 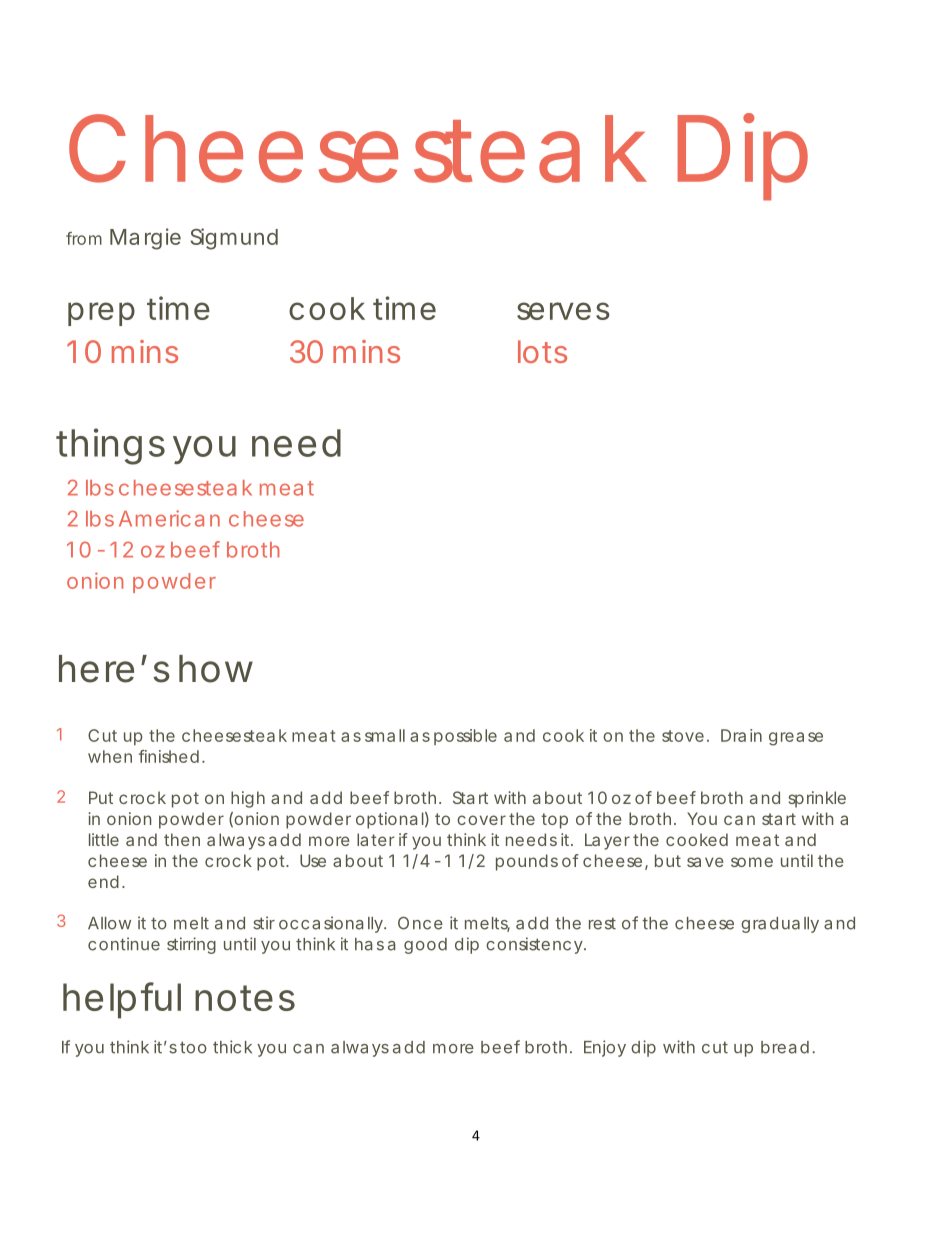 I want to click on Enjoy, so click(x=605, y=1048).
